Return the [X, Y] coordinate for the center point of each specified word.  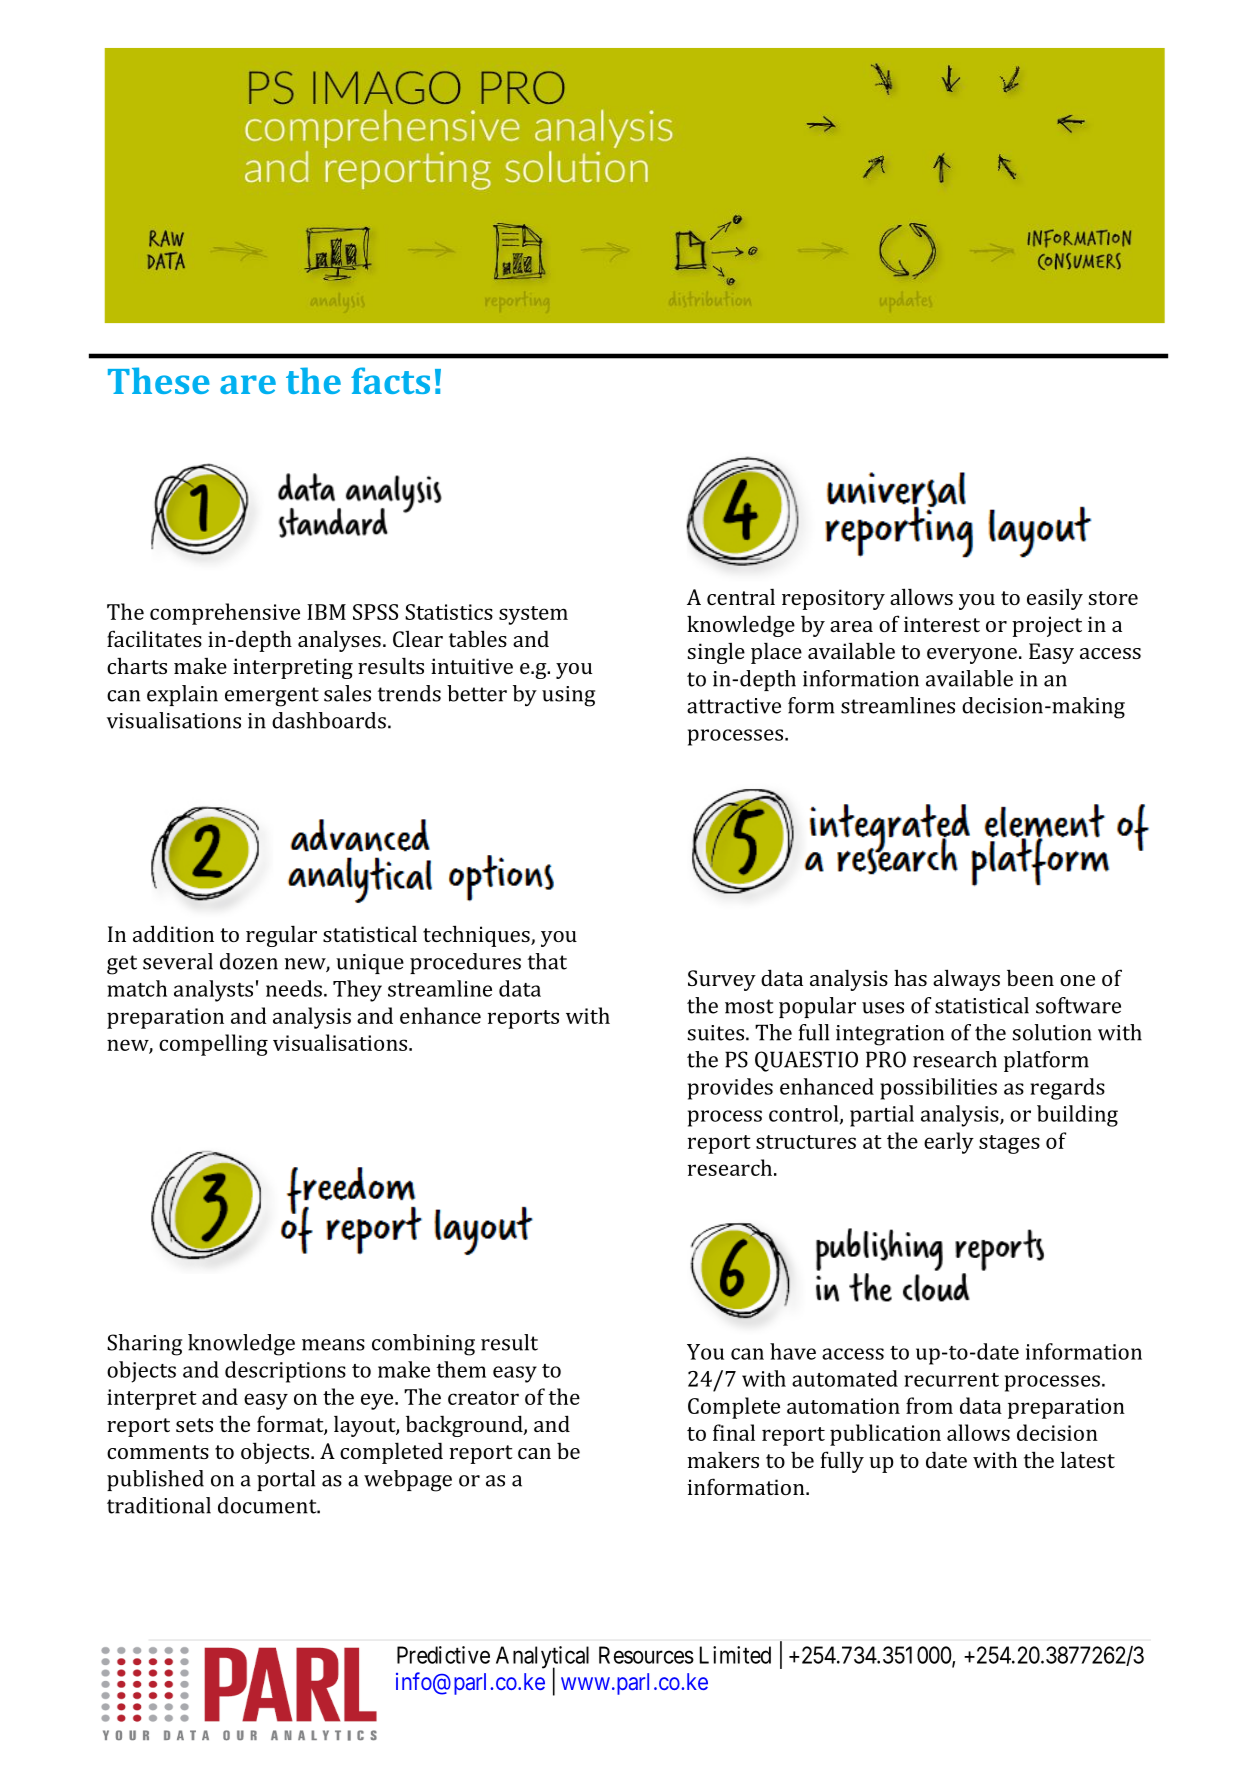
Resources [646, 1655]
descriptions [285, 1372]
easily [1055, 599]
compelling [213, 1045]
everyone [972, 656]
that [547, 961]
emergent [272, 697]
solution [1052, 1032]
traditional [159, 1505]
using [568, 696]
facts [390, 380]
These [159, 380]
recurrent [951, 1380]
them [461, 1369]
